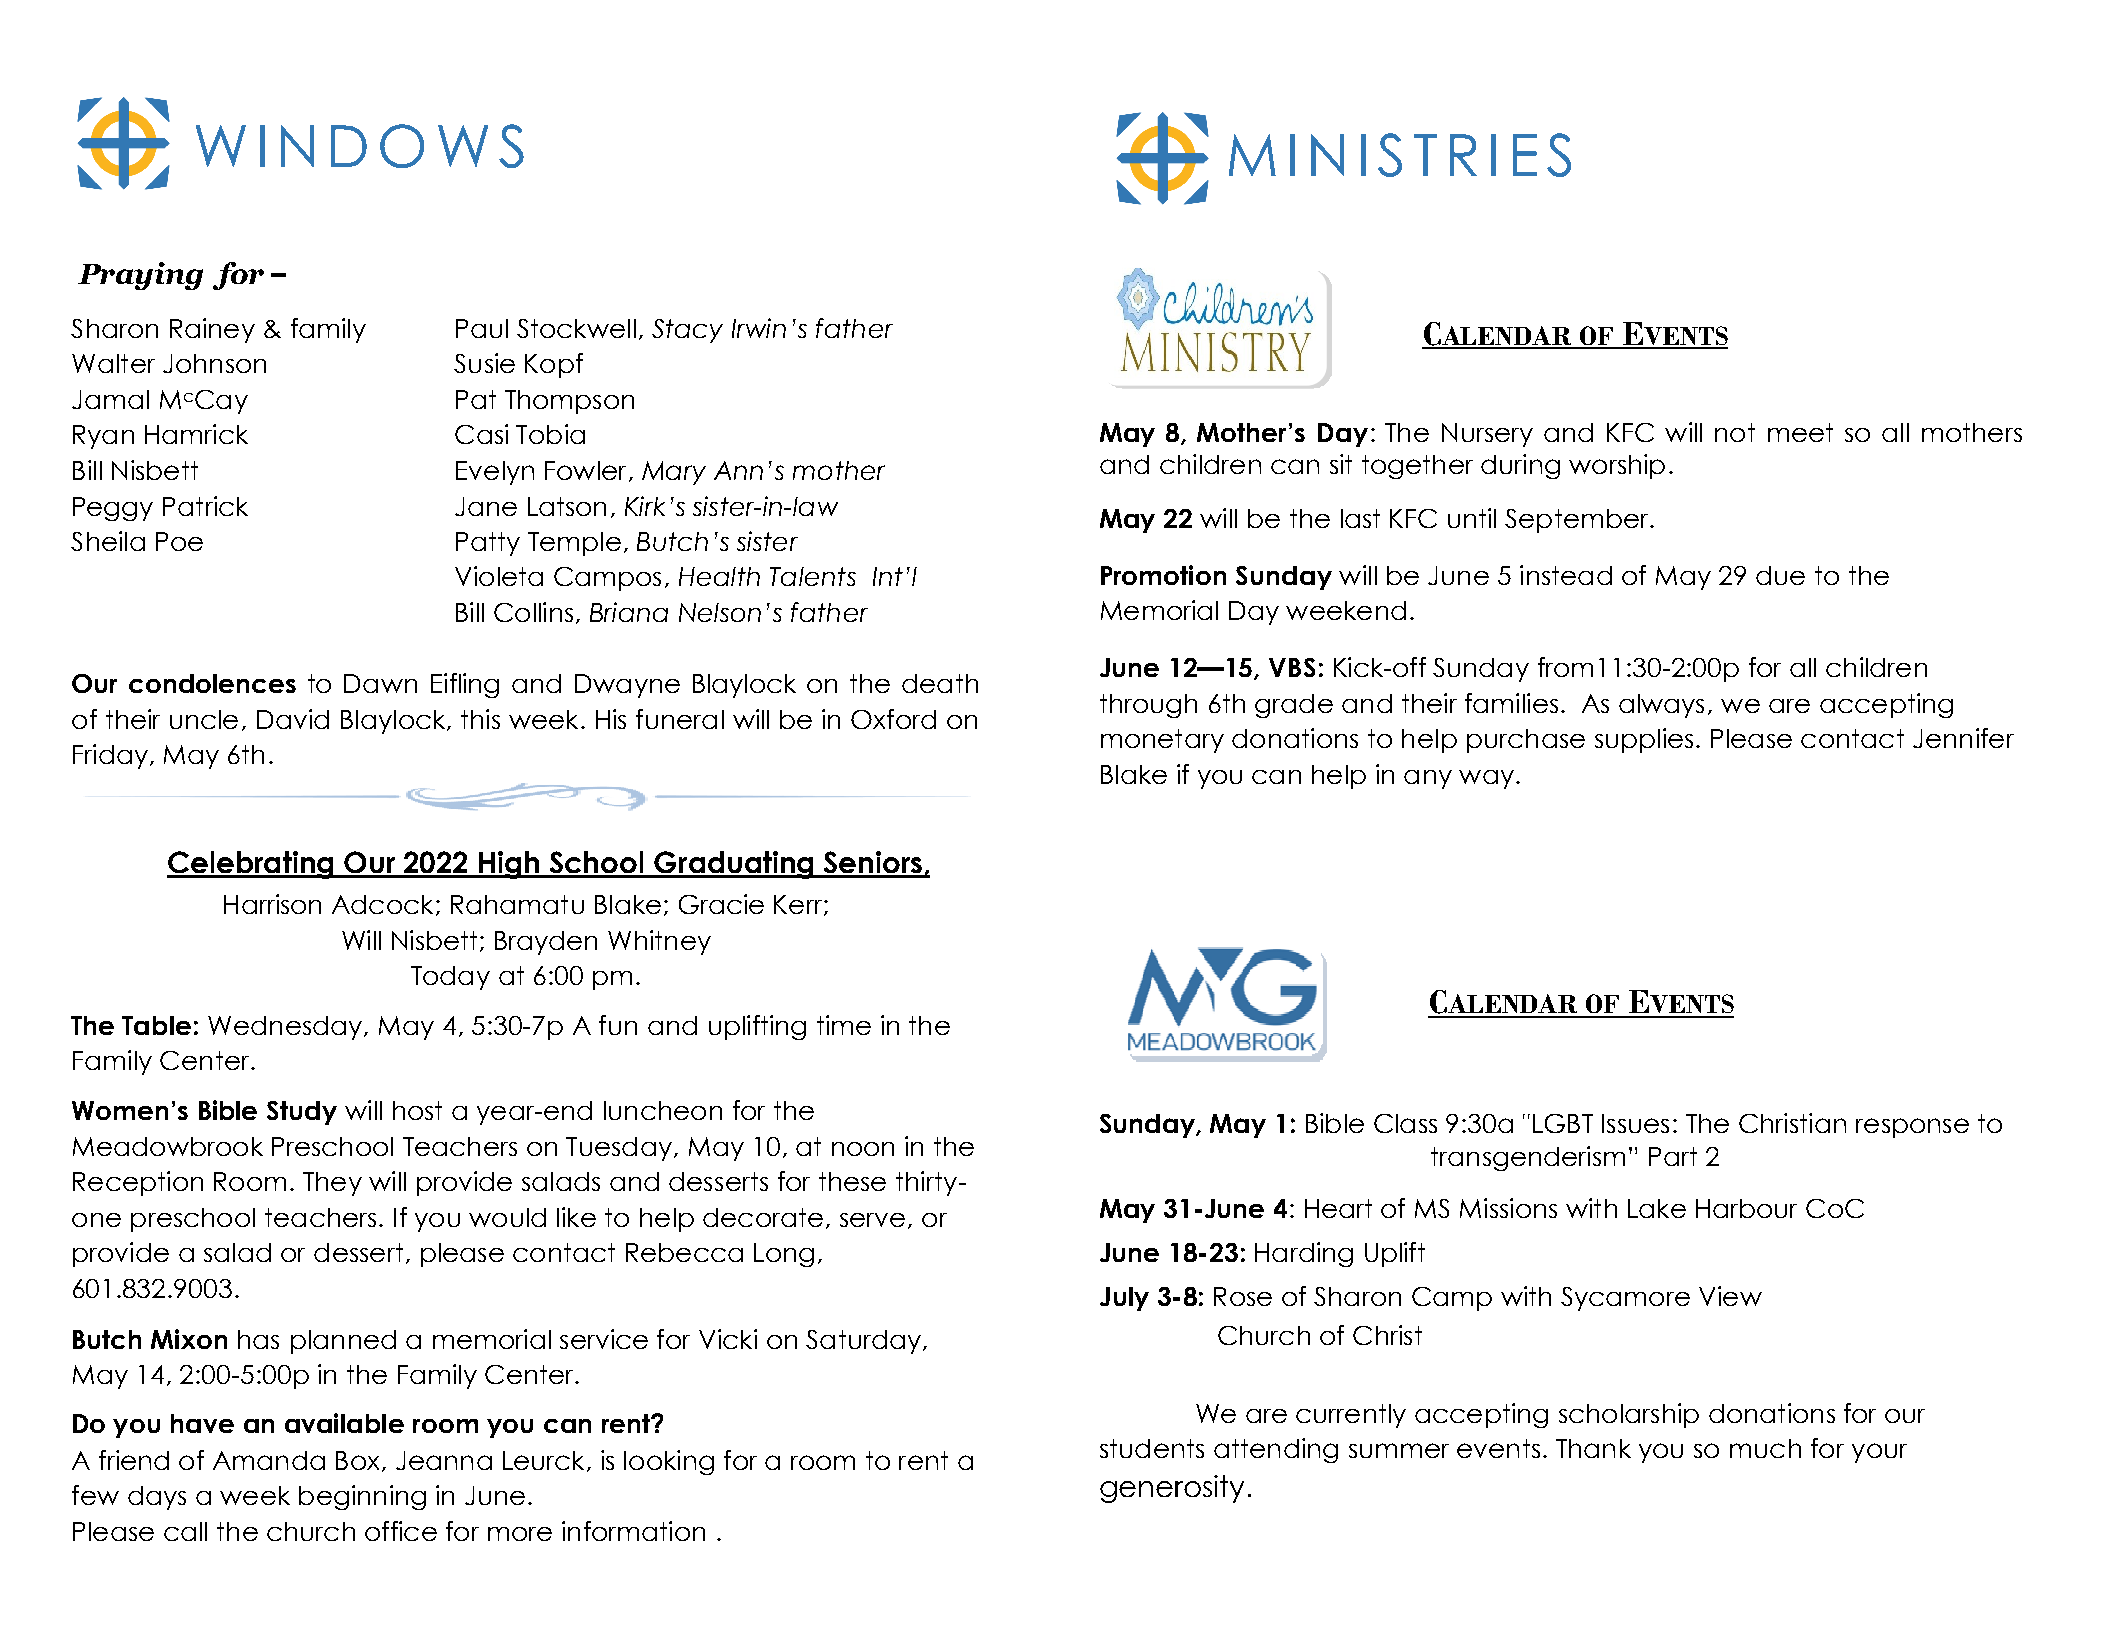 Image resolution: width=2105 pixels, height=1627 pixels. Describe the element at coordinates (362, 1497) in the document. I see `beginning` at that location.
